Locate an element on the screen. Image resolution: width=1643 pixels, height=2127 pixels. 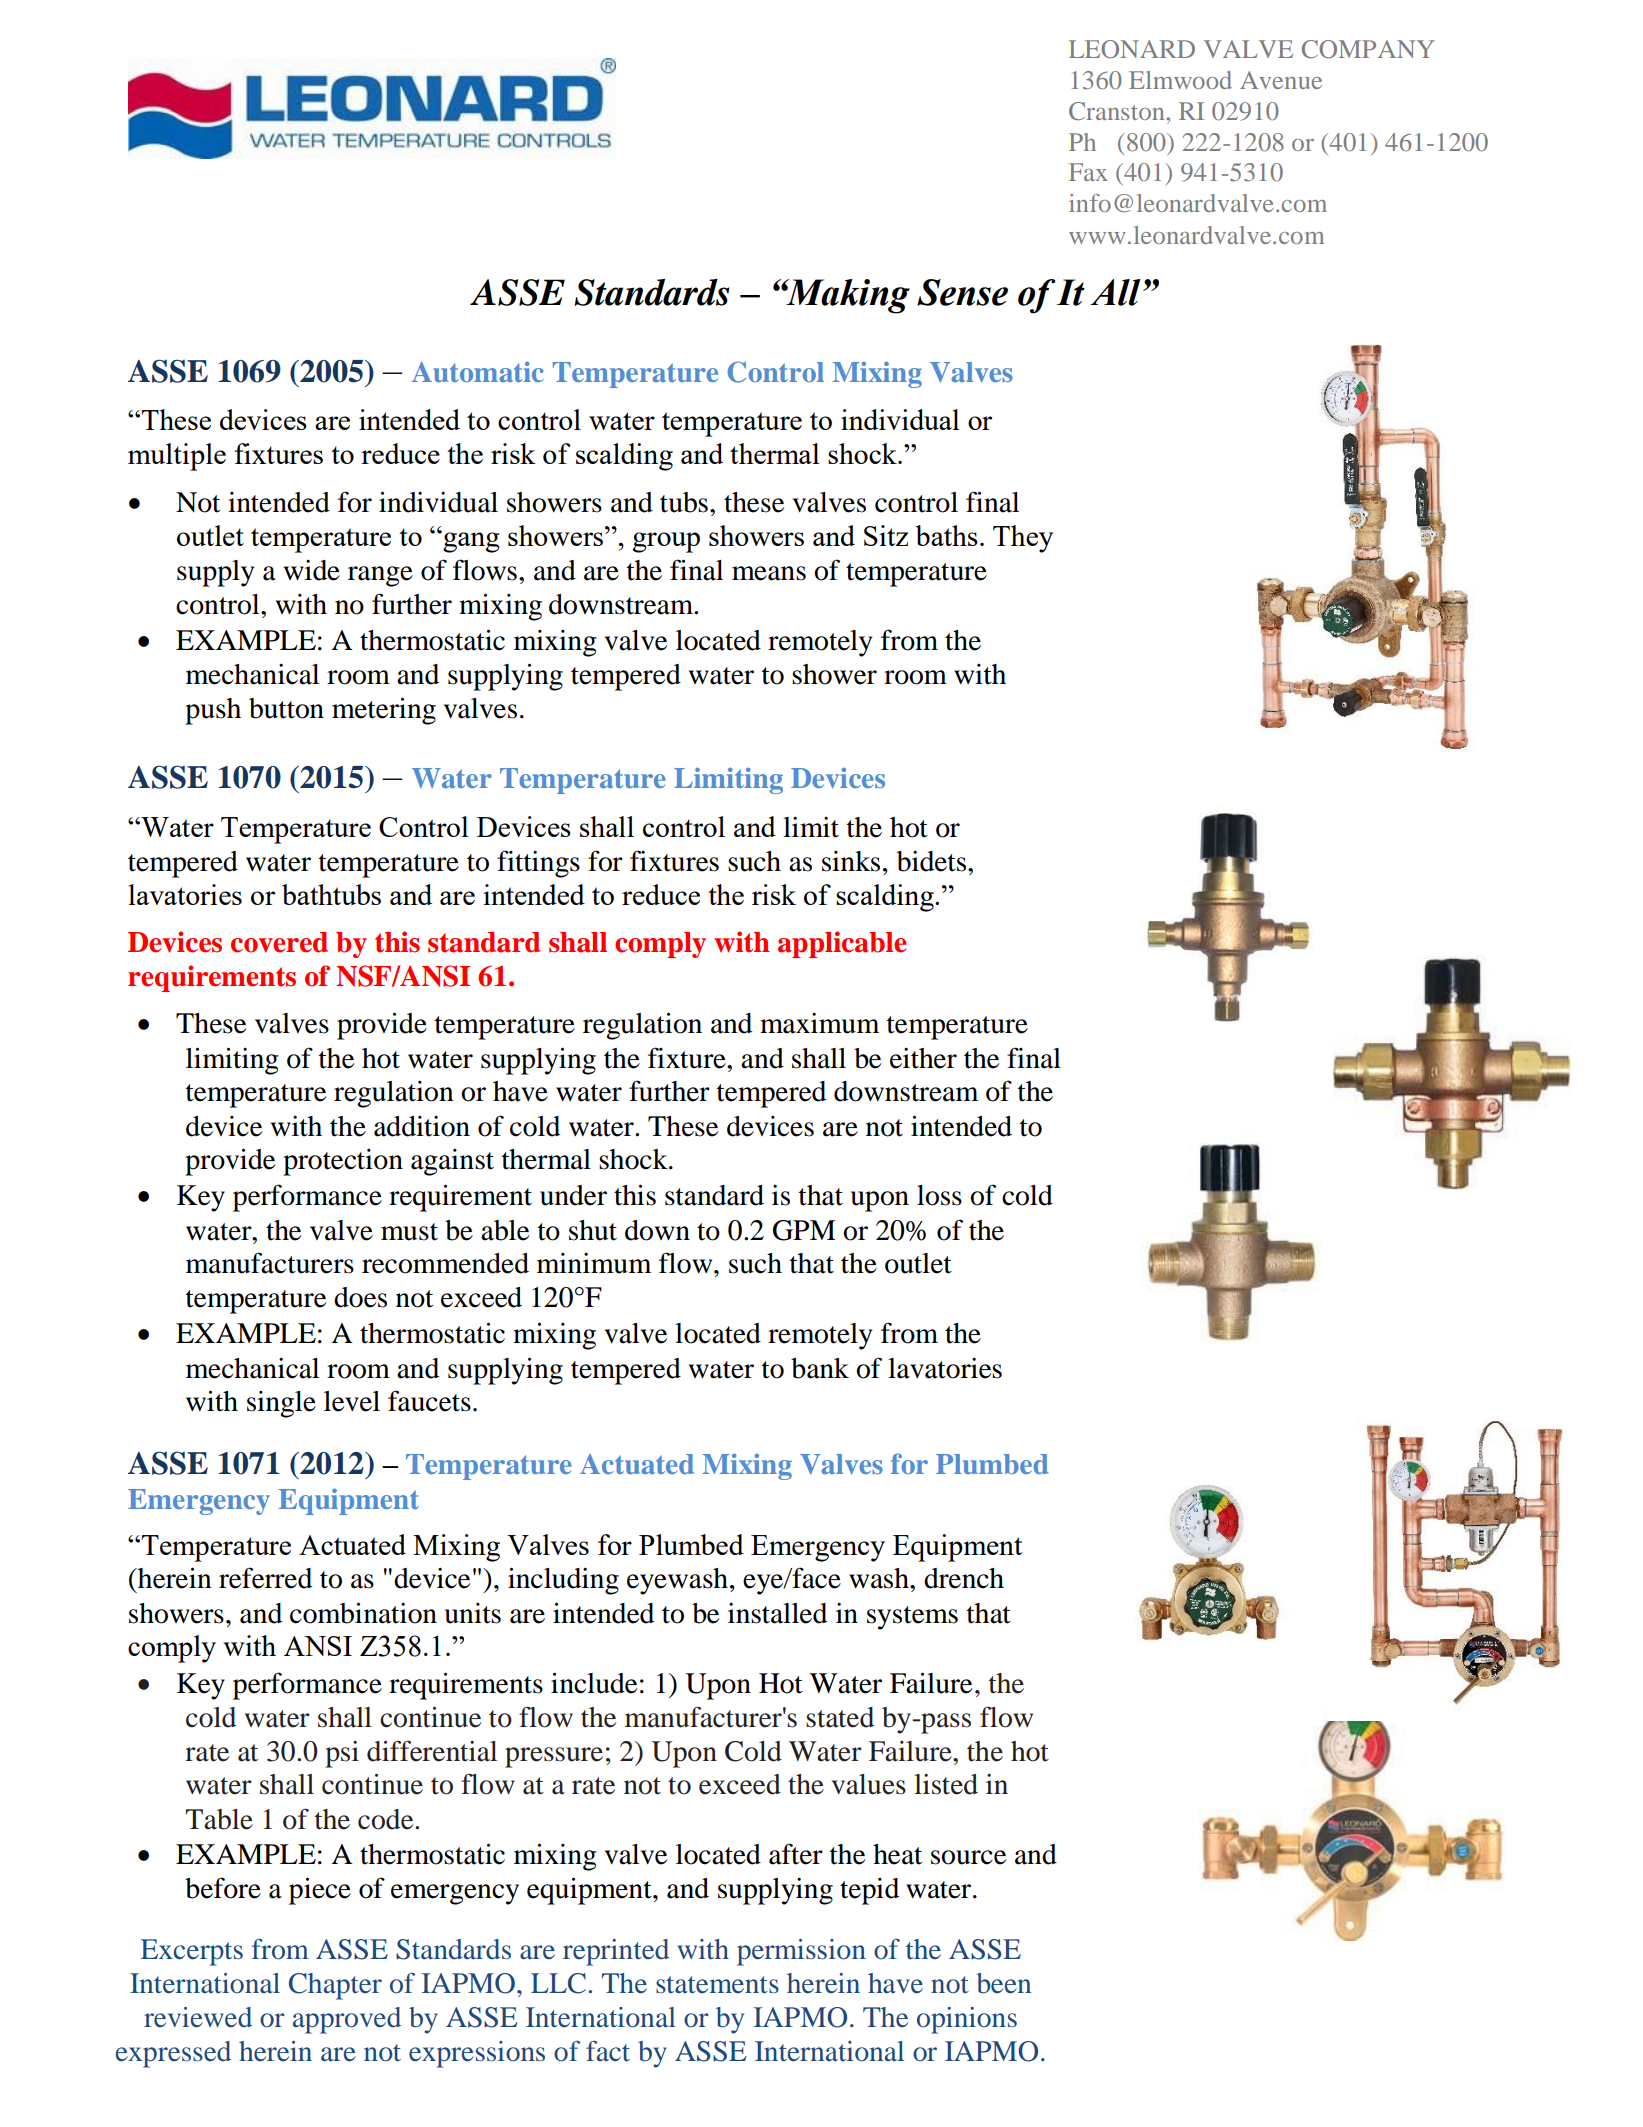
wide is located at coordinates (312, 570).
